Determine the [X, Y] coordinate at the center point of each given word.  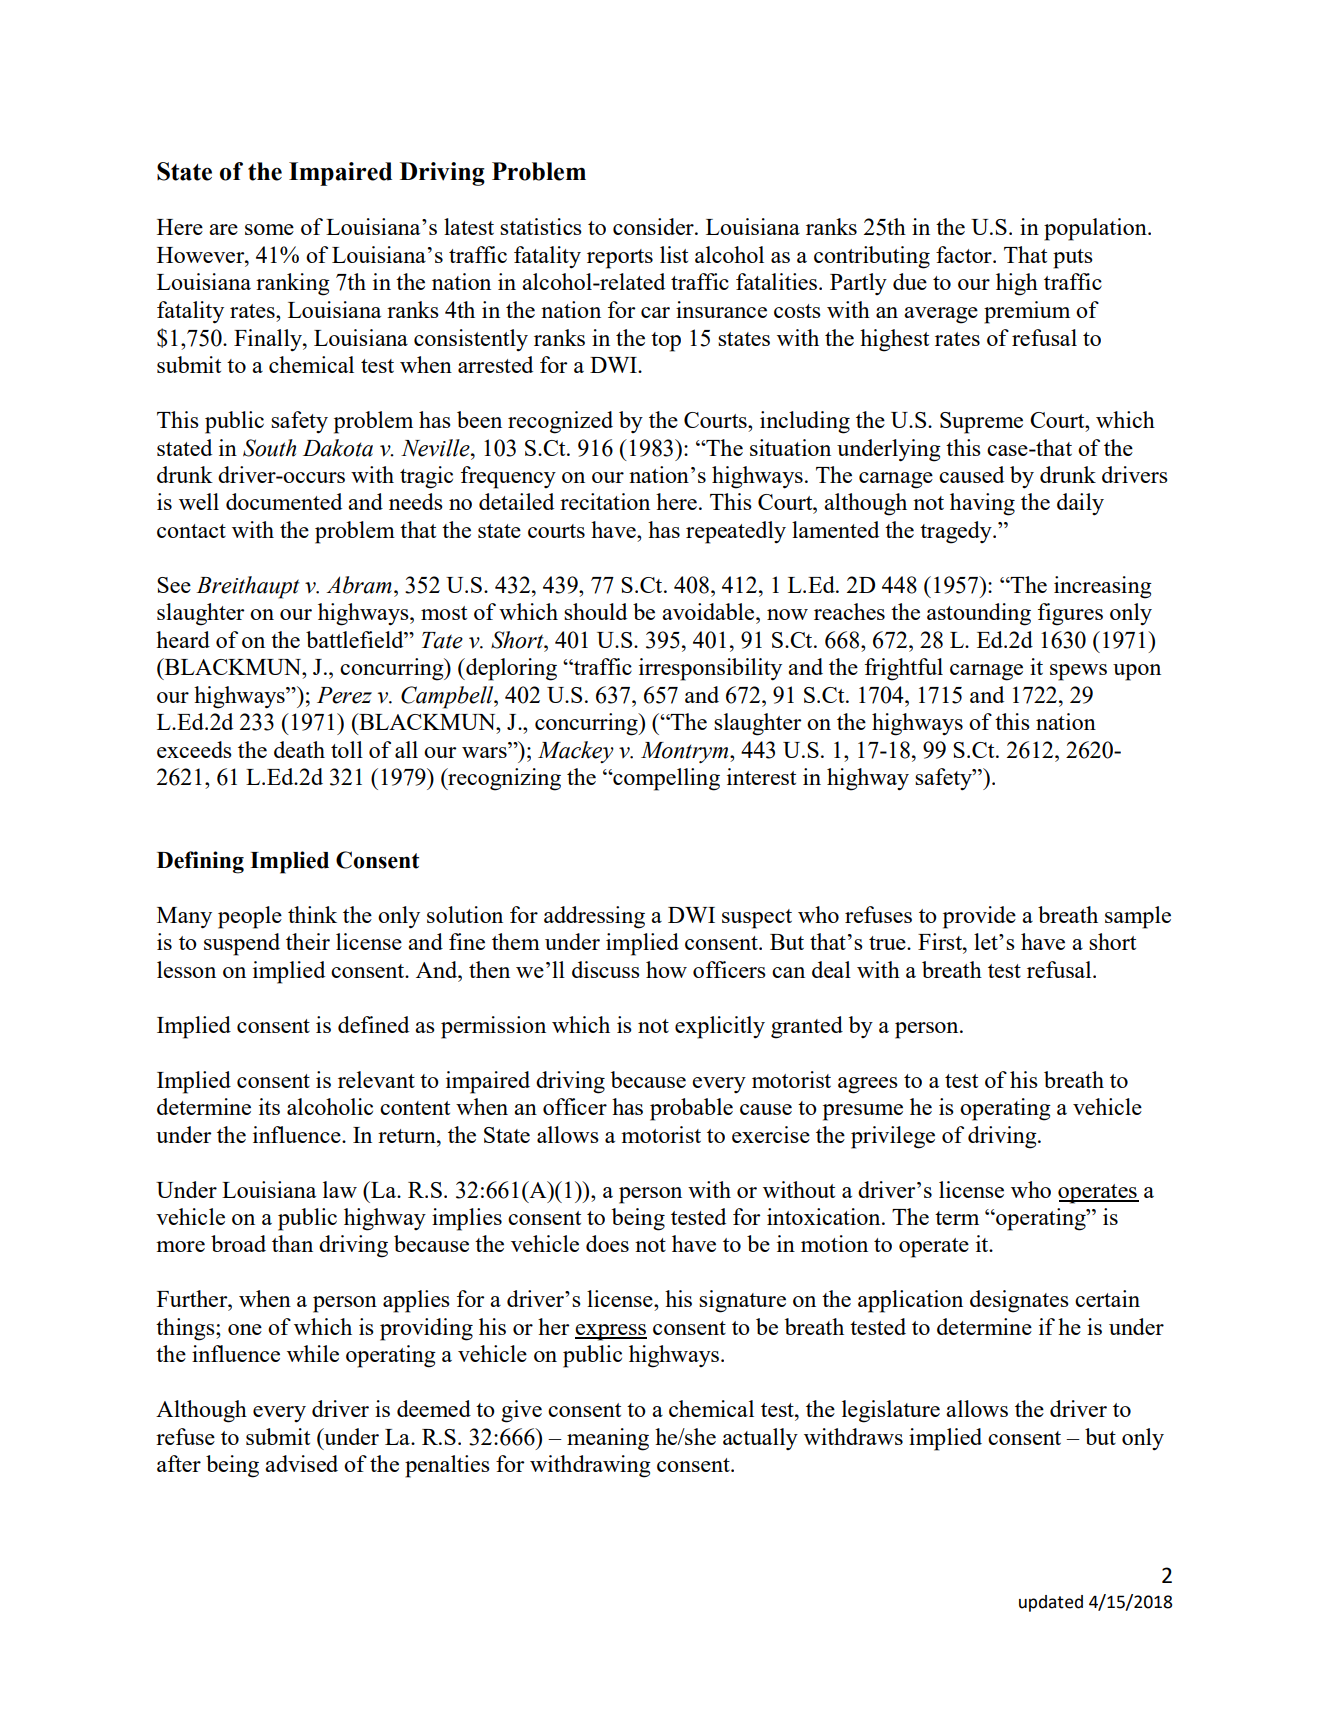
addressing [594, 917]
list [674, 254]
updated [1051, 1603]
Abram [359, 585]
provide [979, 917]
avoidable [709, 611]
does [607, 1243]
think [312, 914]
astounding [979, 614]
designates [1019, 1301]
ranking [293, 284]
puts [1073, 259]
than [292, 1243]
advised [301, 1463]
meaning [608, 1439]
